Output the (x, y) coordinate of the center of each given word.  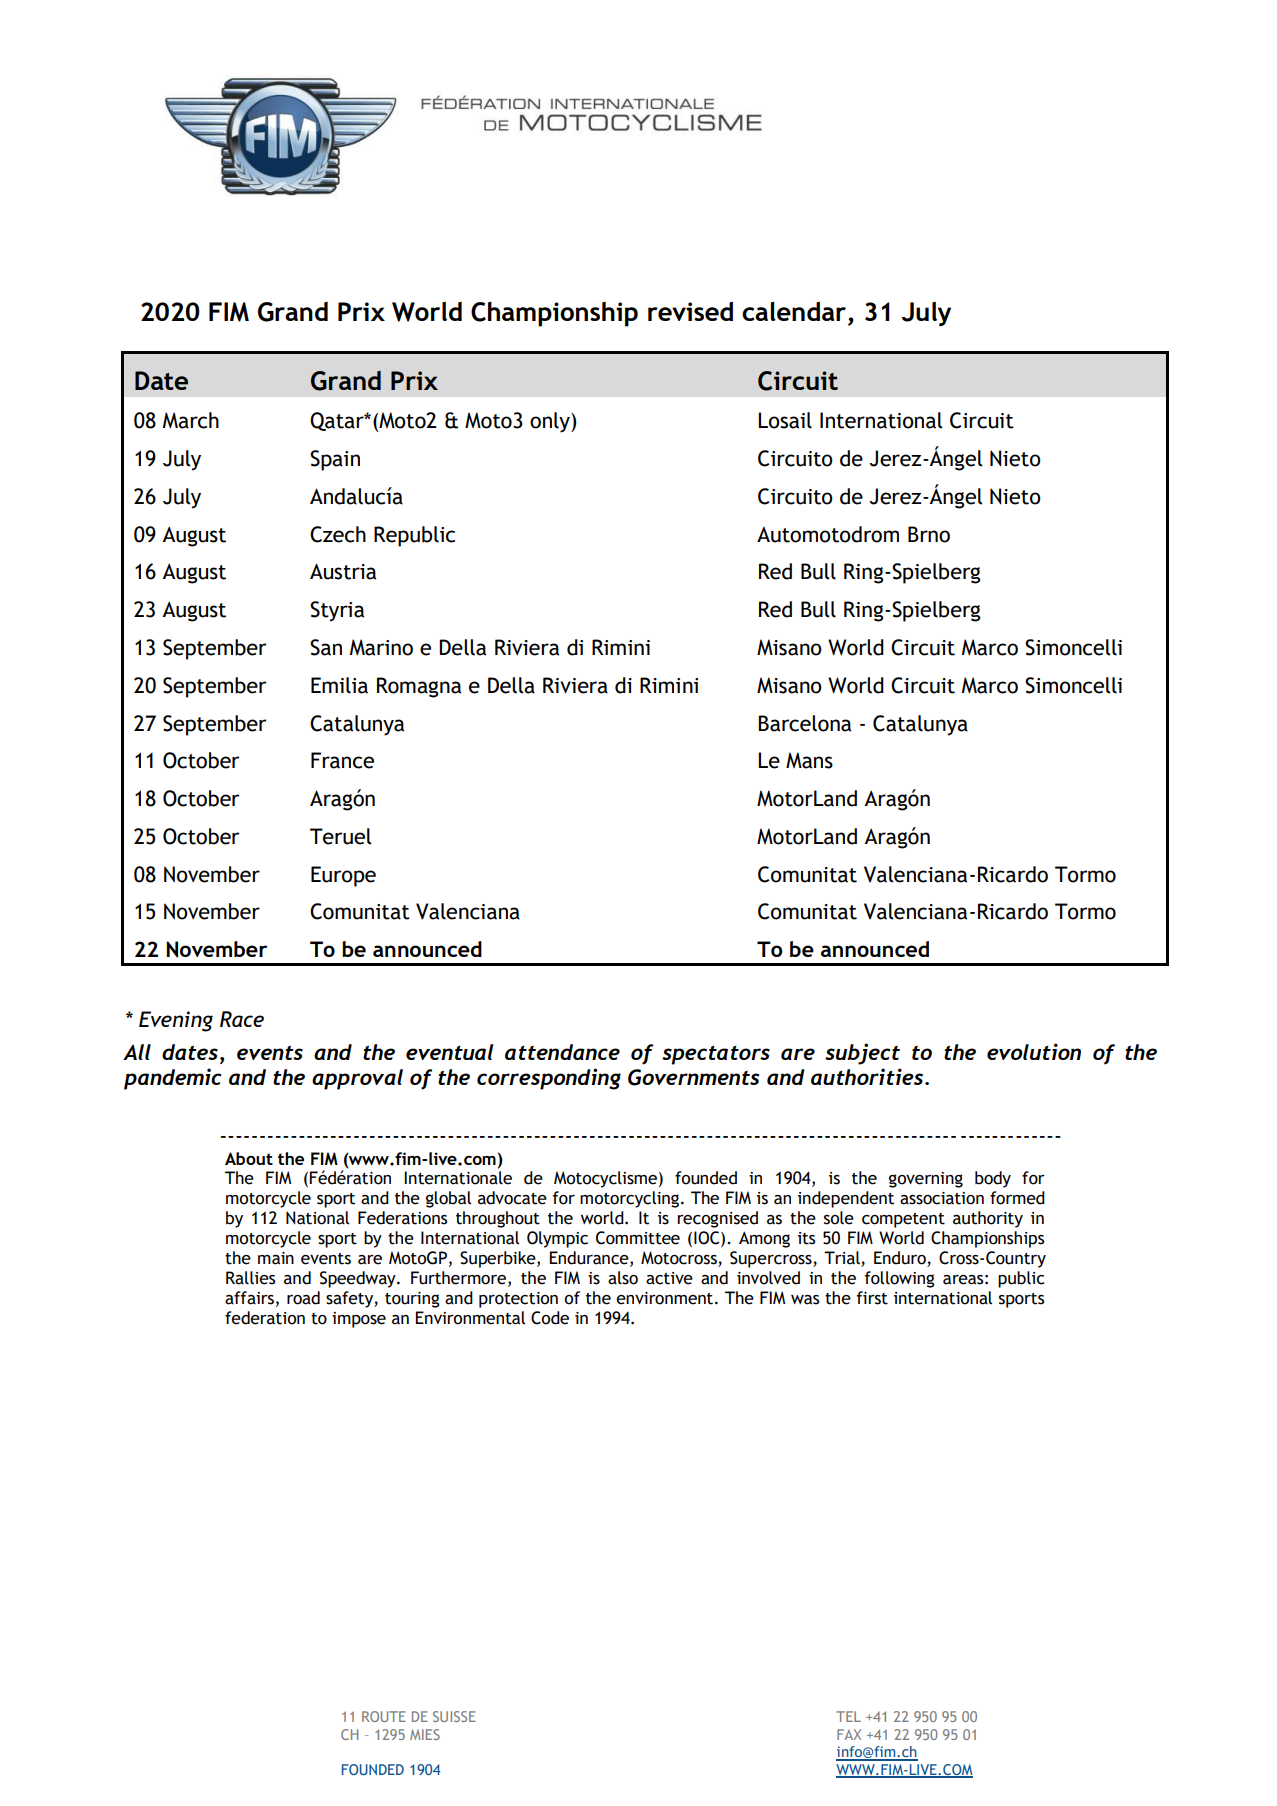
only (551, 422)
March (191, 420)
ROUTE (384, 1716)
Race (242, 1019)
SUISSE (454, 1716)
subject (862, 1054)
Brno (929, 534)
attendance (562, 1052)
